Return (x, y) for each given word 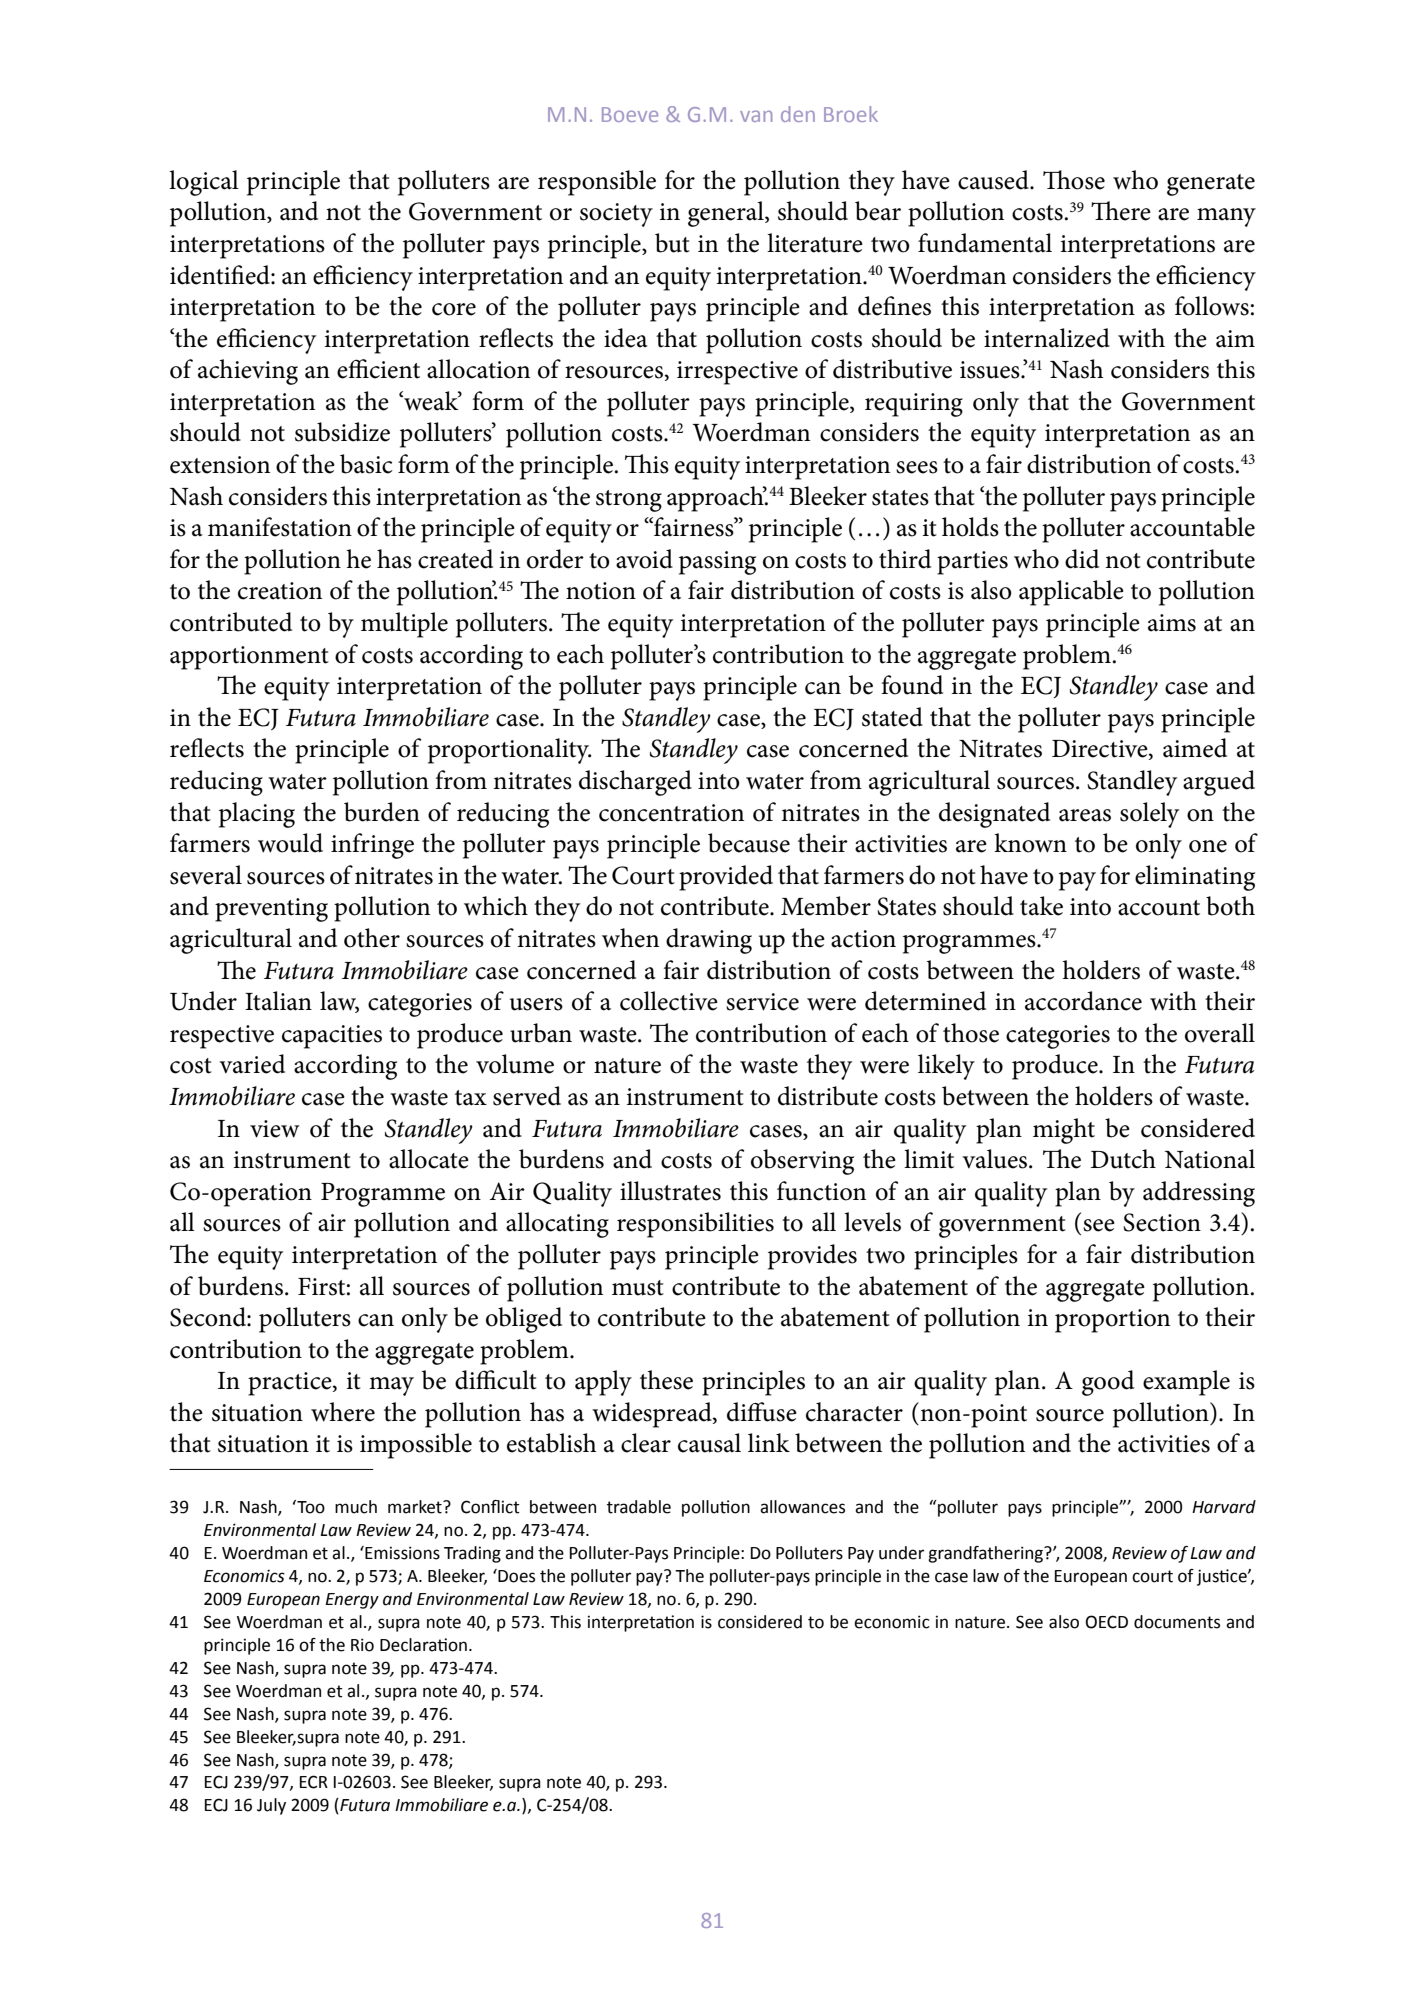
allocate (429, 1159)
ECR (314, 1782)
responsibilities (695, 1225)
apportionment (249, 658)
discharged (635, 783)
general (727, 214)
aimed (1195, 748)
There (1121, 211)
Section (1162, 1222)
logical (204, 183)
